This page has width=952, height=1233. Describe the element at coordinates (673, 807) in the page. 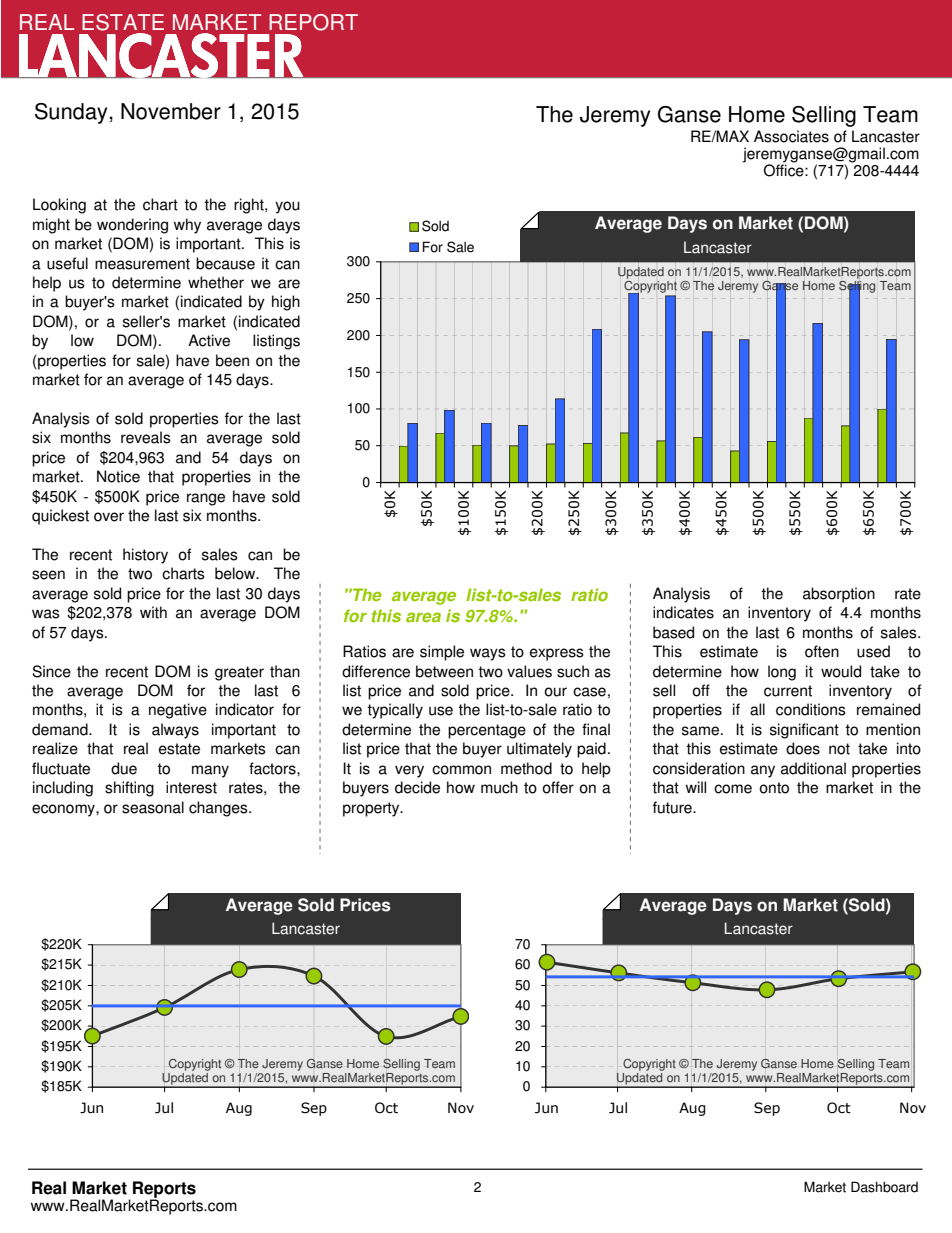

I see `future` at that location.
